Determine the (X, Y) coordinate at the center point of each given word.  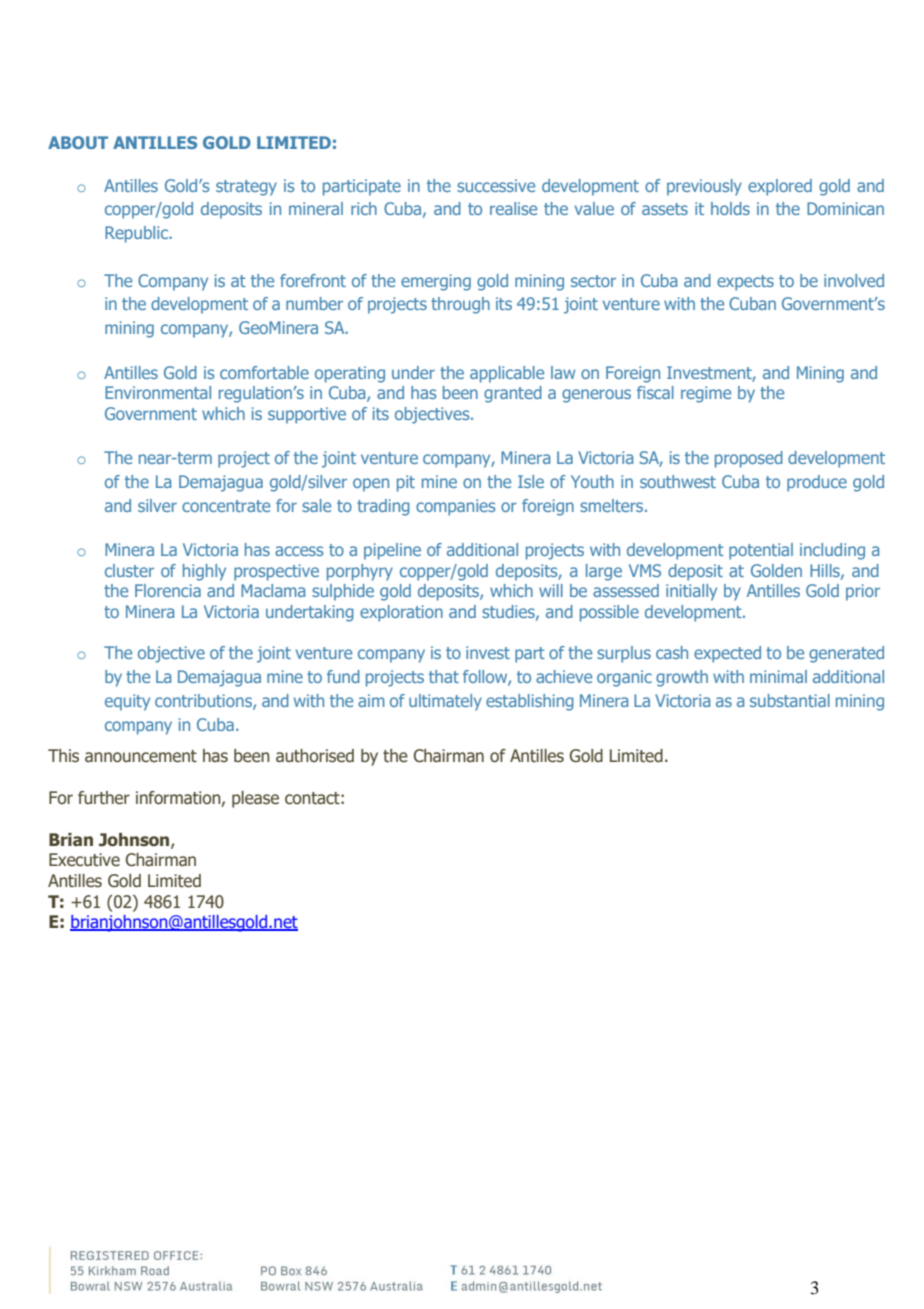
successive (496, 185)
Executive (84, 860)
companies (455, 507)
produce (817, 483)
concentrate (226, 506)
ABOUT (78, 142)
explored (780, 187)
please (255, 799)
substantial (790, 700)
